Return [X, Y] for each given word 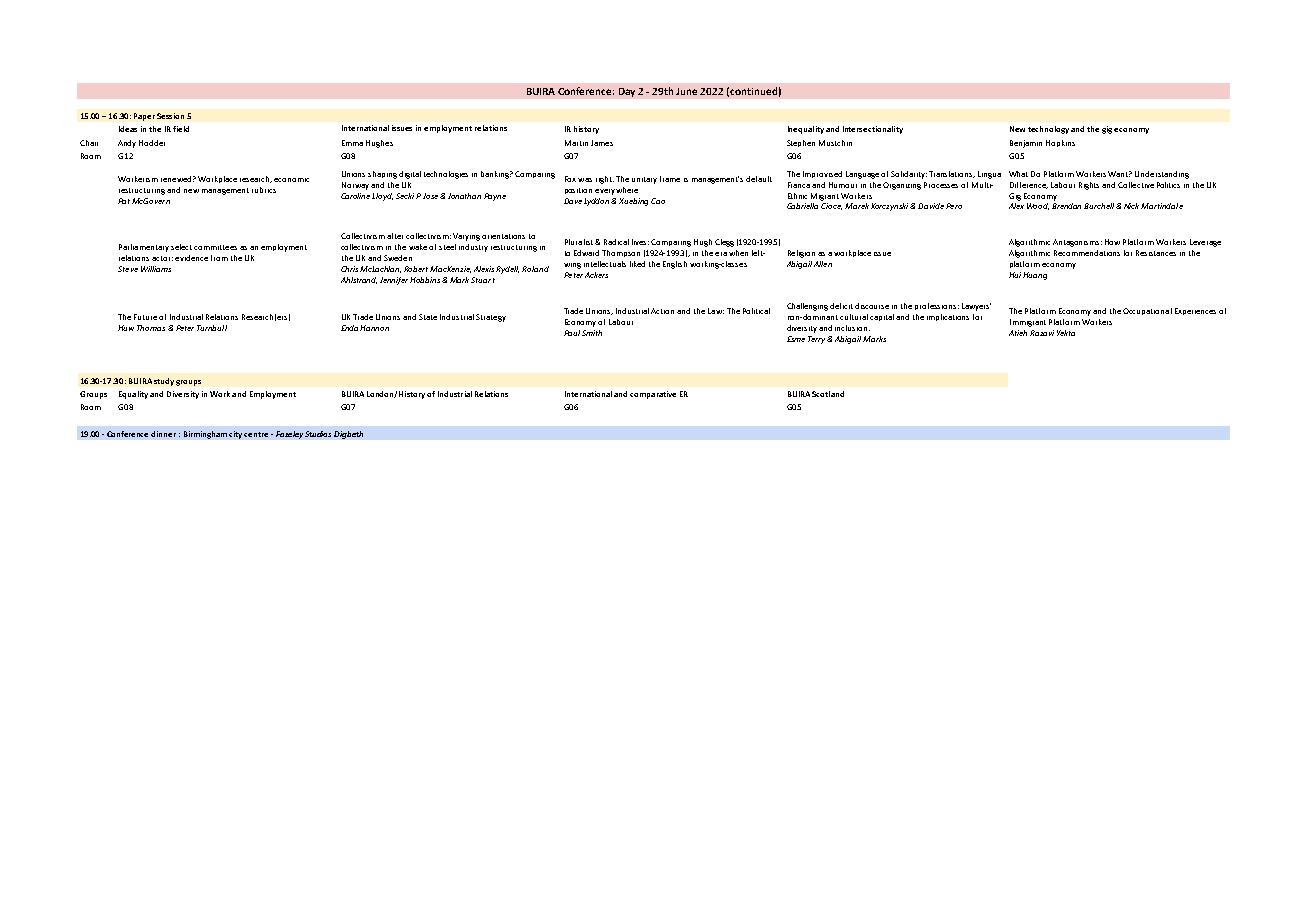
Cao [658, 201]
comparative [653, 395]
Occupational [1147, 311]
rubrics [264, 190]
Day [627, 92]
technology [1048, 130]
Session [170, 116]
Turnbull [212, 328]
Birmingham [205, 435]
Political [756, 311]
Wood [1038, 206]
